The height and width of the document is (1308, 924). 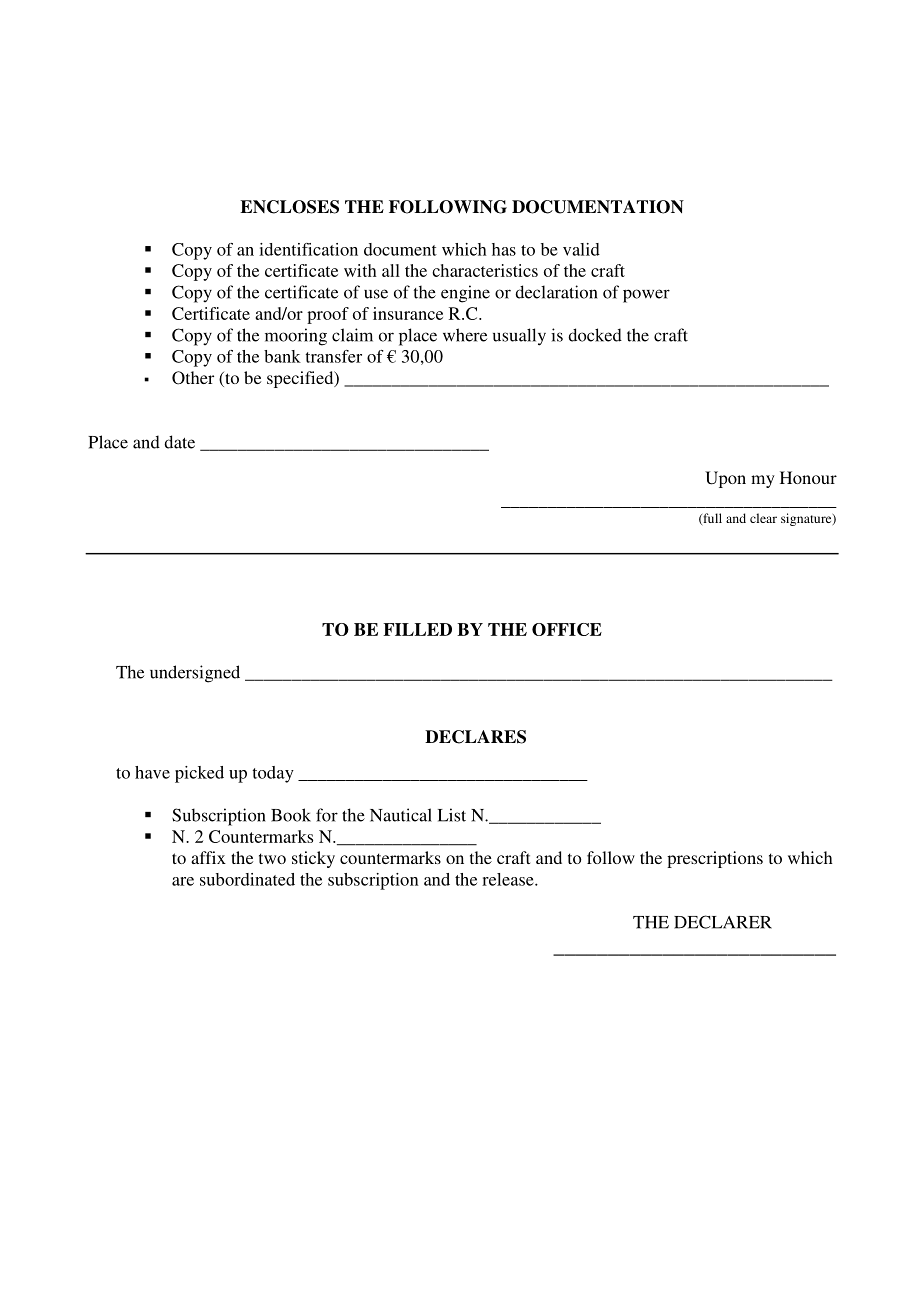 What do you see at coordinates (247, 879) in the document?
I see `subordinated` at bounding box center [247, 879].
